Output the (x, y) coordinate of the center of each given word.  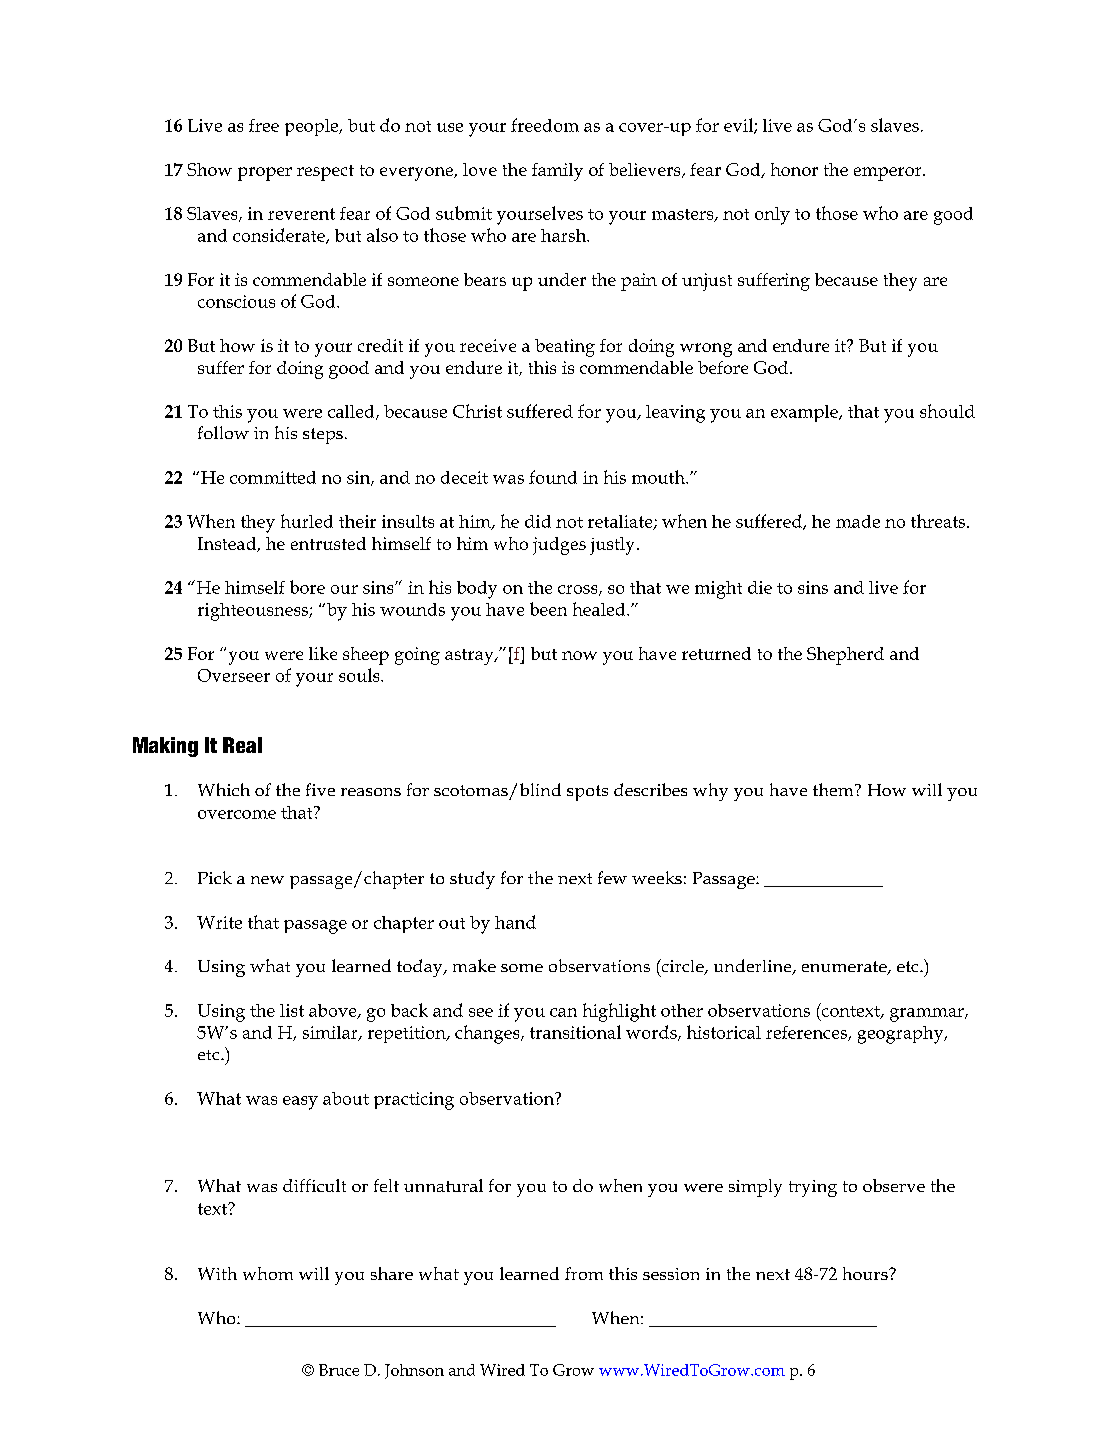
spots (587, 793)
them (834, 789)
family (557, 172)
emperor (889, 174)
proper (265, 174)
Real (242, 745)
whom (268, 1273)
